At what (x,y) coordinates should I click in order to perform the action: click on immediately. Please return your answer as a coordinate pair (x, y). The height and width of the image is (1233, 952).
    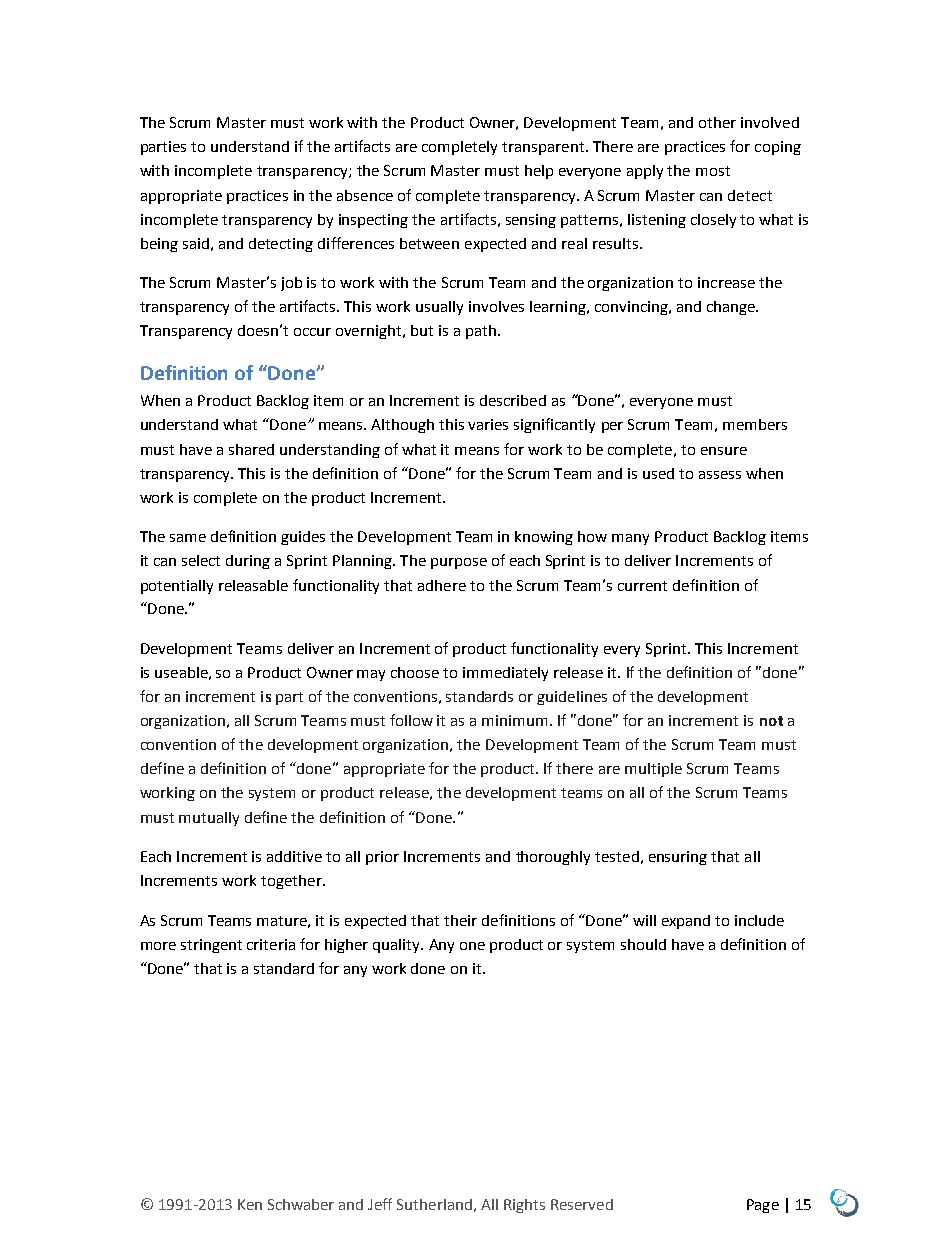
    Looking at the image, I should click on (505, 674).
